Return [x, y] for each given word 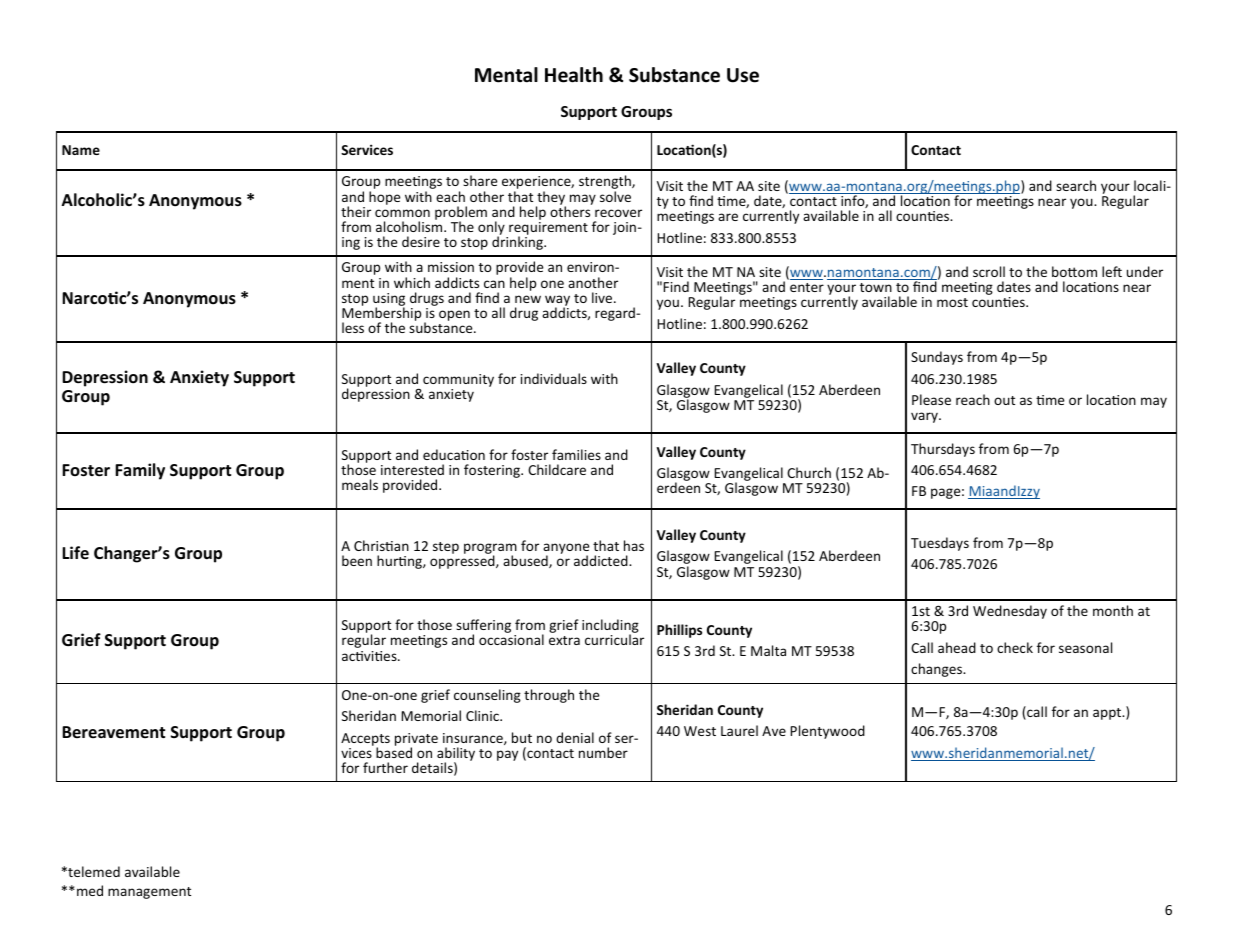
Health [574, 75]
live [603, 297]
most [952, 302]
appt [1108, 714]
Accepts [365, 740]
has [634, 545]
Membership [381, 314]
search [1076, 185]
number [603, 752]
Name [81, 150]
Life [75, 552]
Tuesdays [940, 544]
